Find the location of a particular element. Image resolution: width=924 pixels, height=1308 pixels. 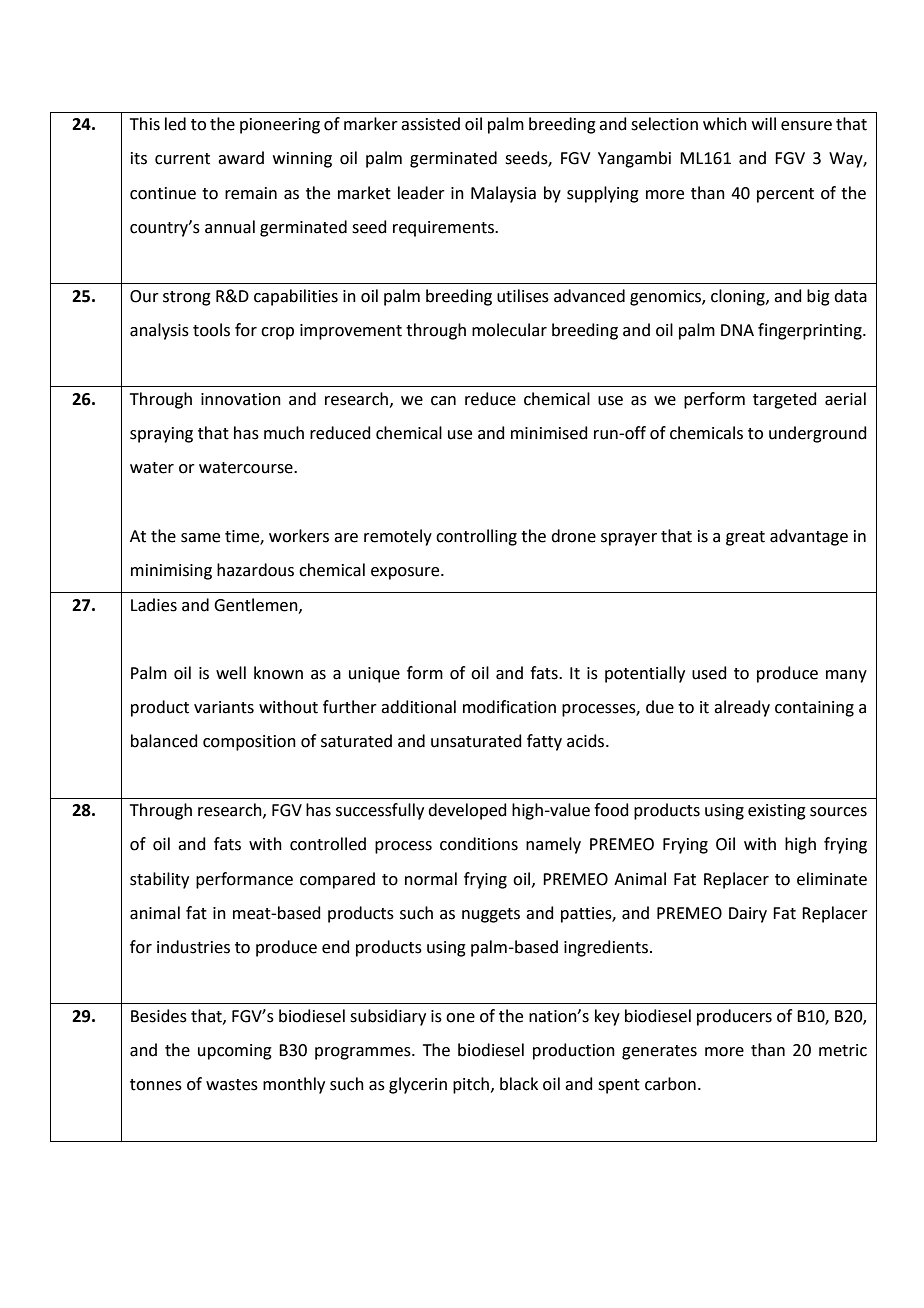

metric is located at coordinates (843, 1050).
